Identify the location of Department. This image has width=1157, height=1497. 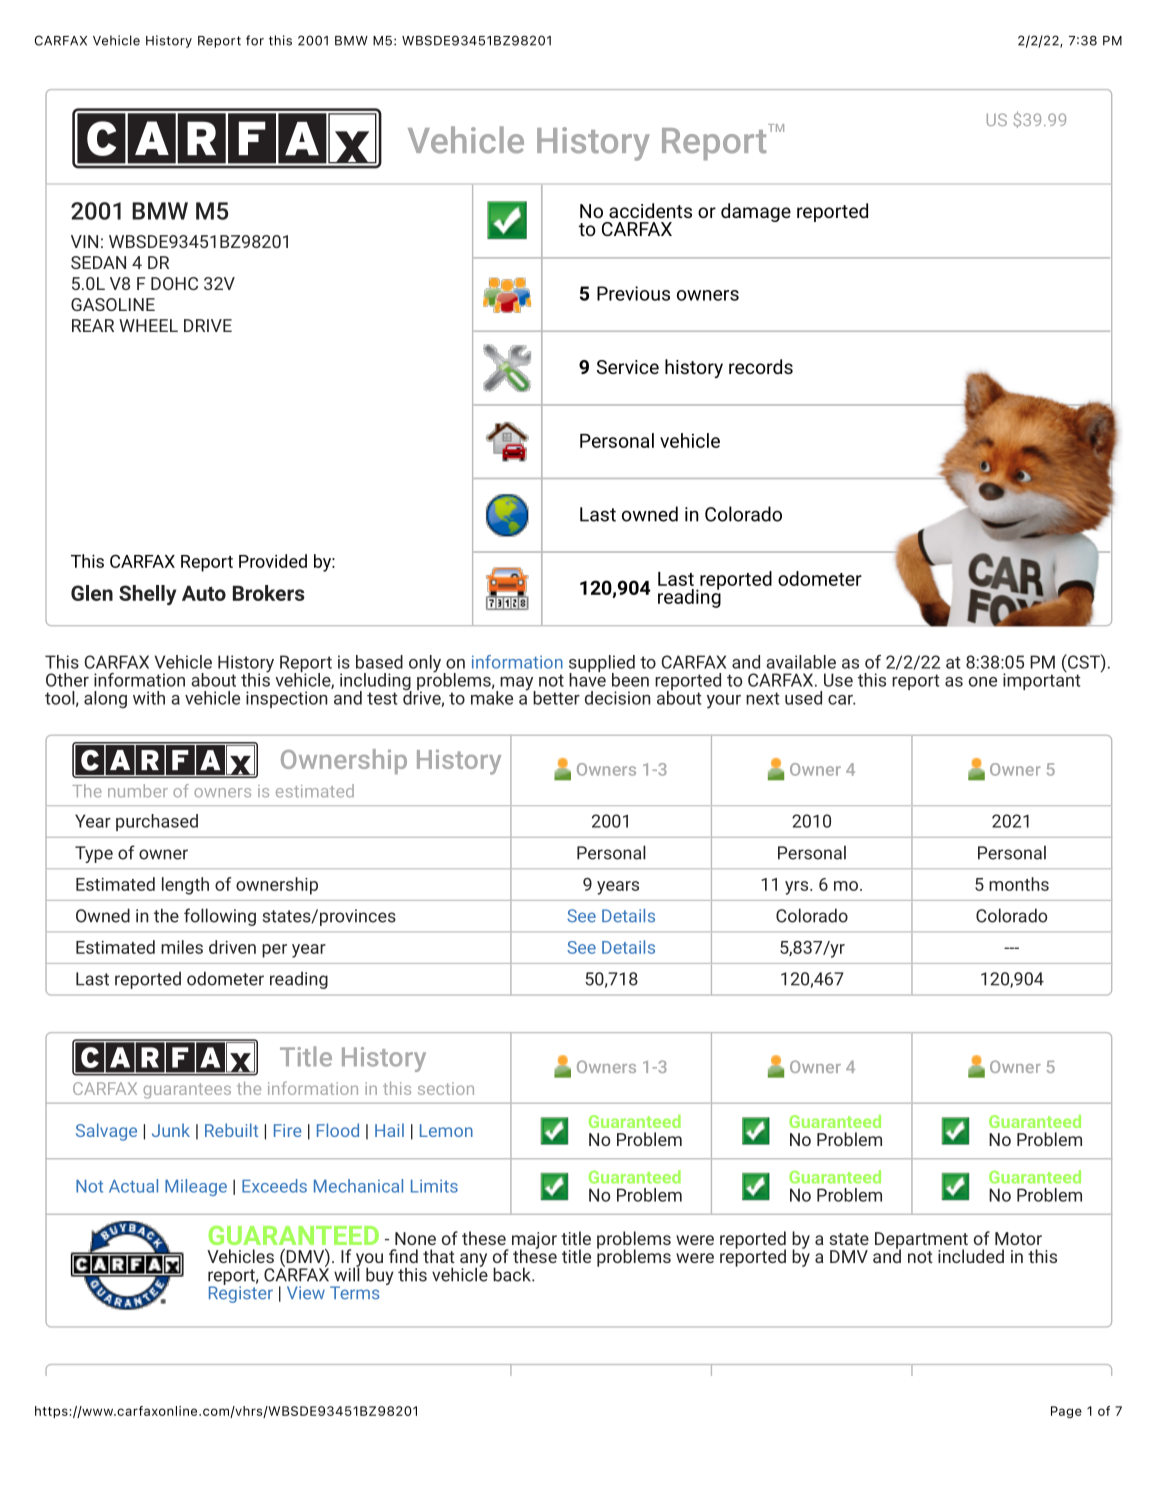
(921, 1241).
